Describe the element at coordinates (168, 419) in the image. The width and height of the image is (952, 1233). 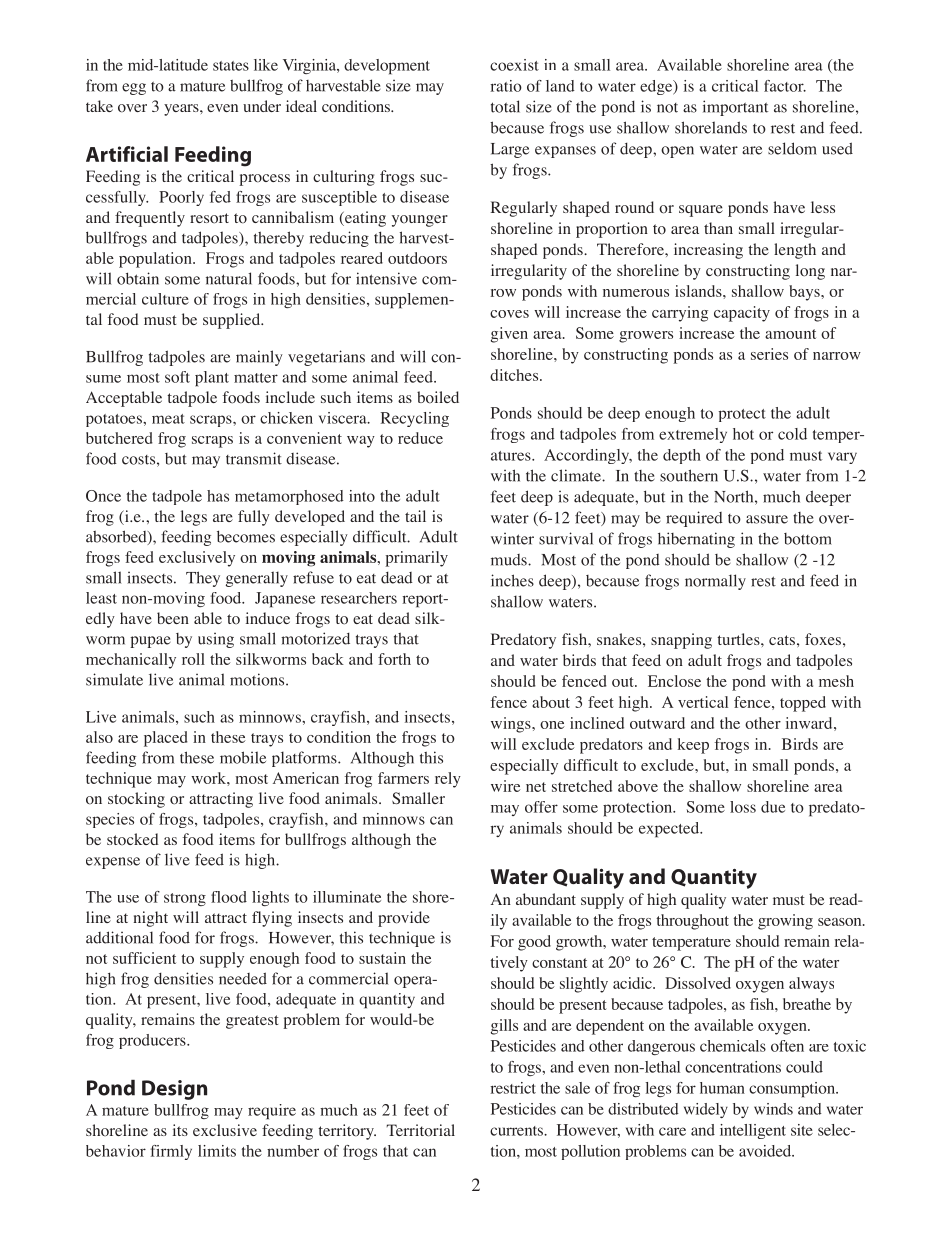
I see `meat` at that location.
